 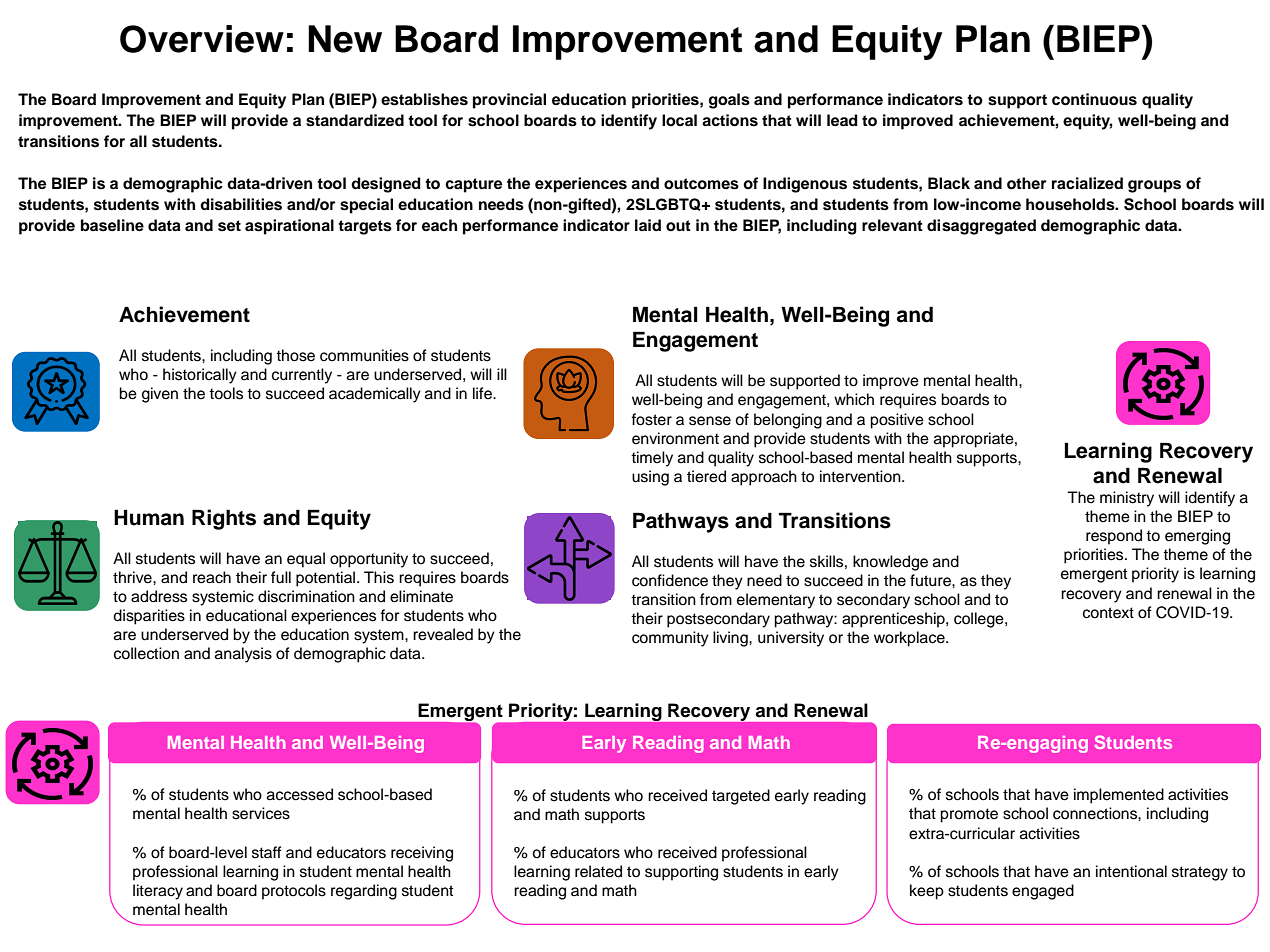 I want to click on related, so click(x=598, y=871).
